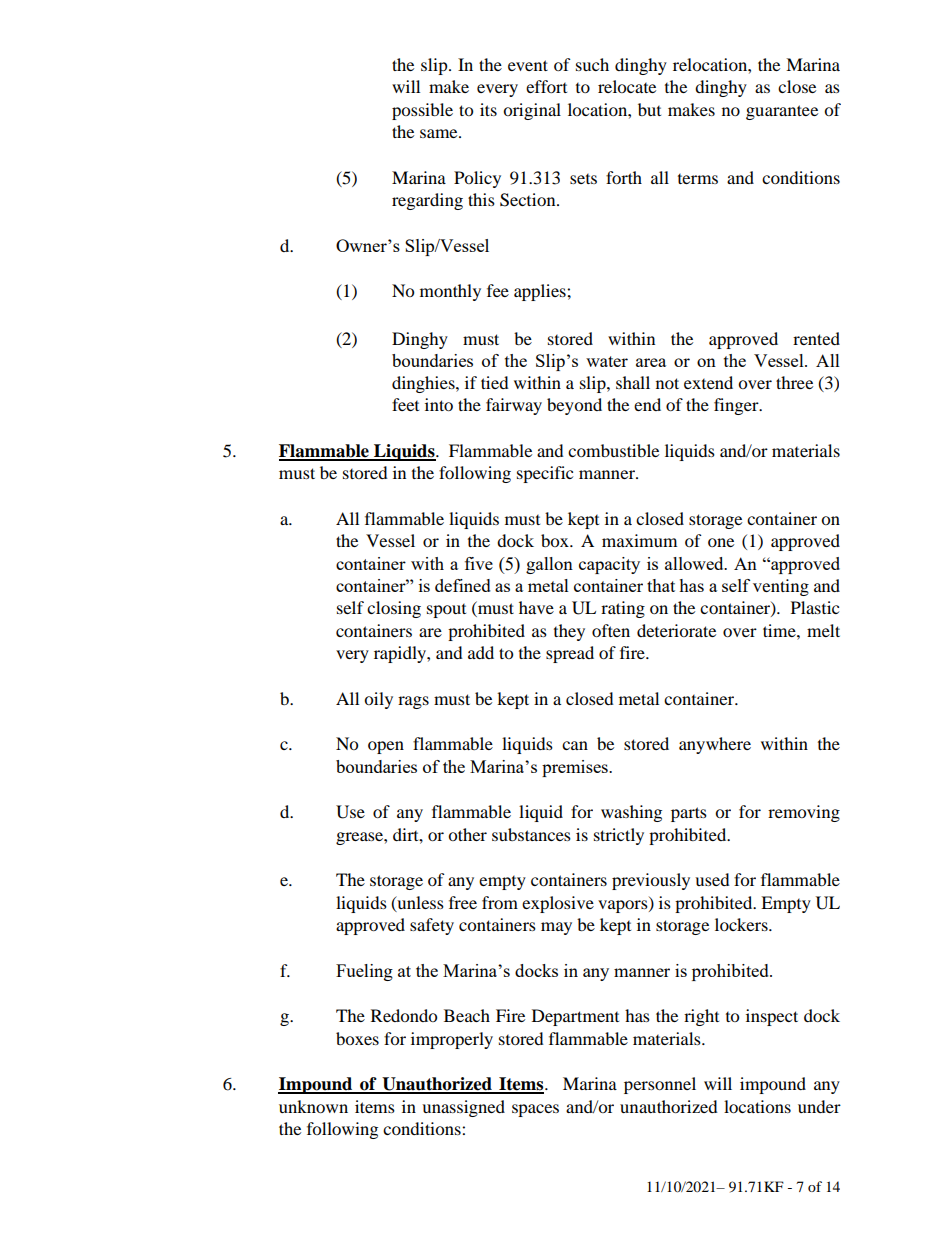 The image size is (952, 1233). What do you see at coordinates (394, 609) in the page?
I see `closing` at bounding box center [394, 609].
